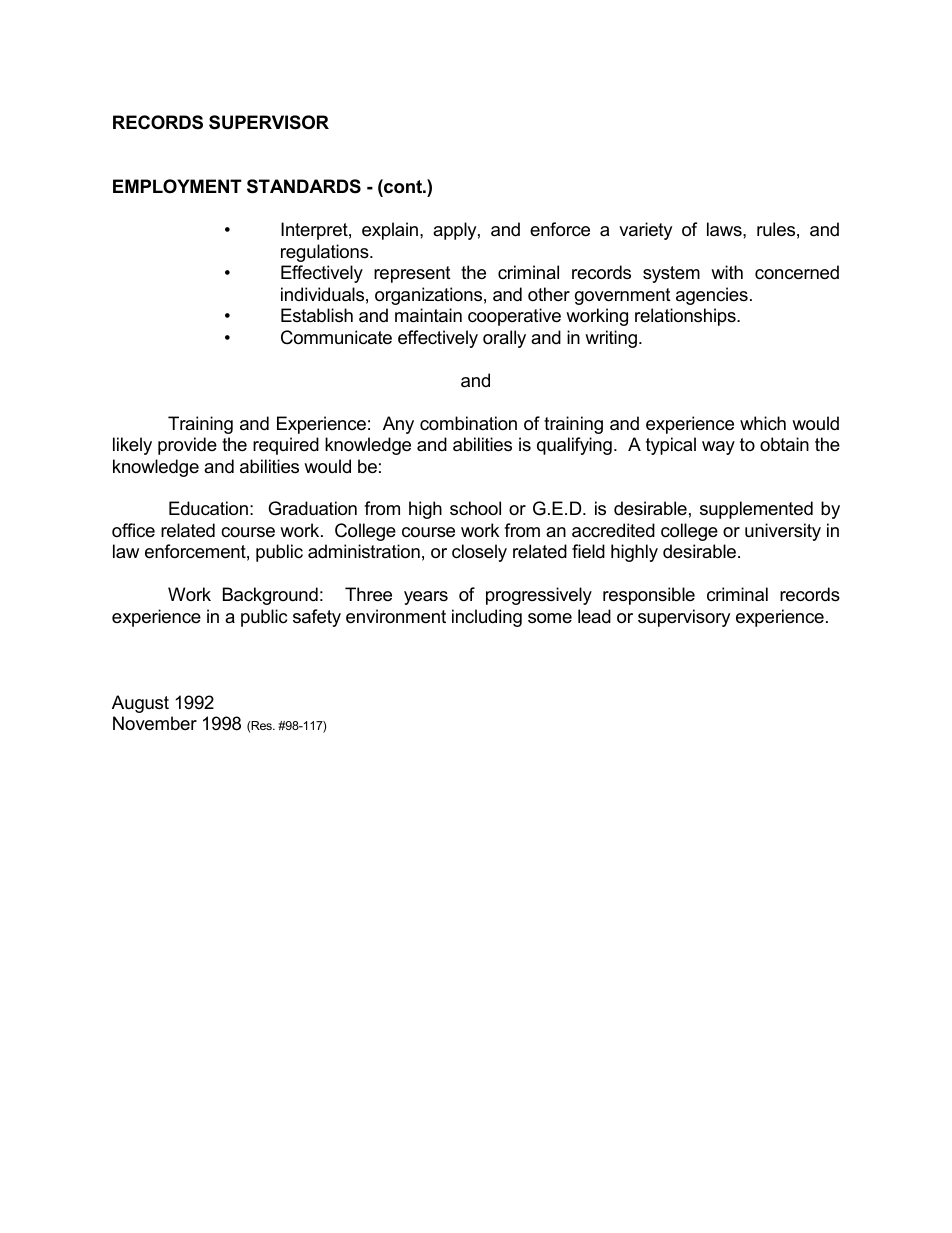 The image size is (952, 1233). What do you see at coordinates (468, 423) in the screenshot?
I see `combination` at bounding box center [468, 423].
